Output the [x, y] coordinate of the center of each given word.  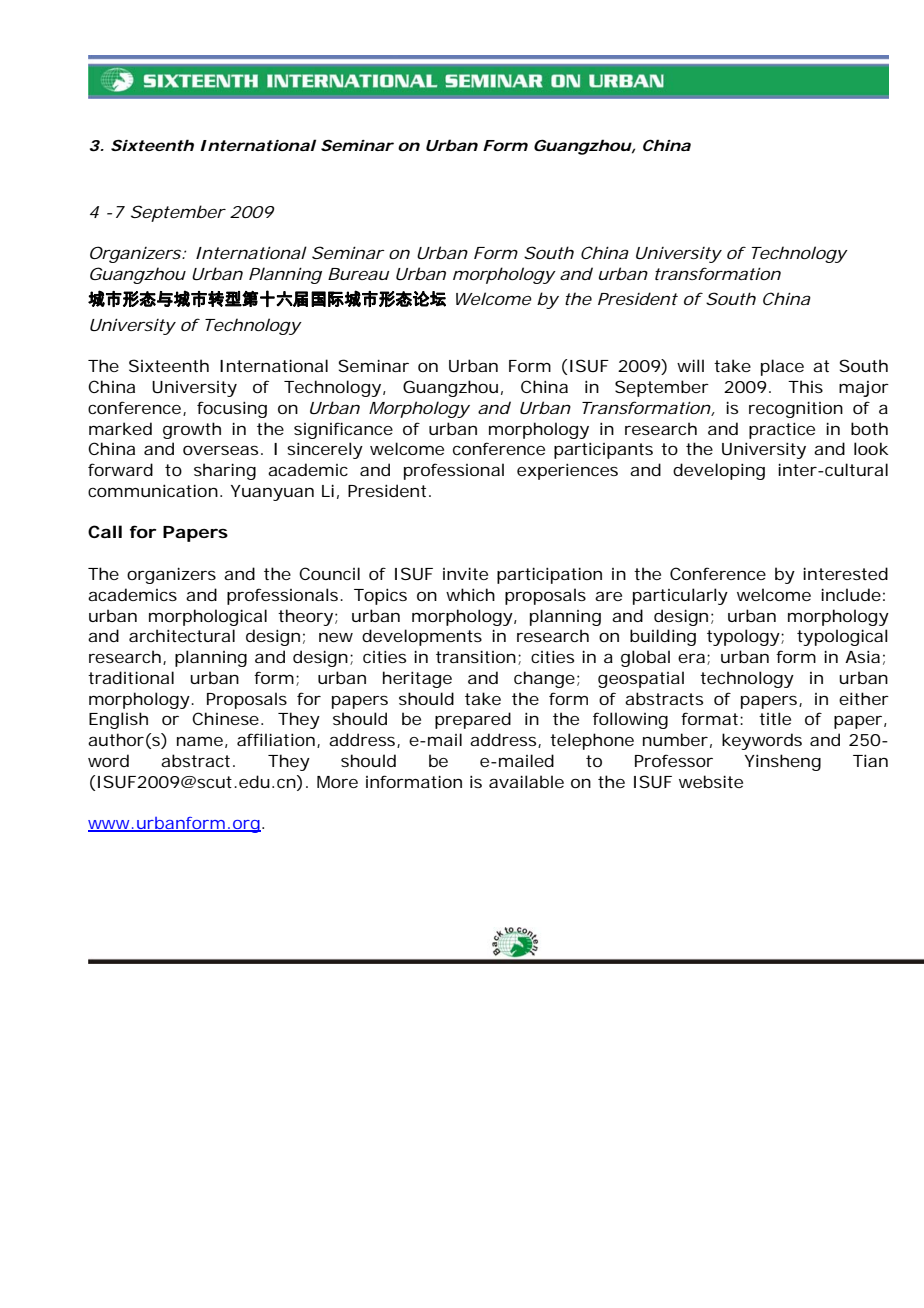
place [782, 367]
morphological [208, 617]
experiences [567, 471]
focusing [232, 409]
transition [476, 656]
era [693, 659]
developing [719, 471]
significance [343, 430]
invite [465, 573]
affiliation [276, 739]
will [690, 365]
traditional [131, 677]
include [851, 594]
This [805, 386]
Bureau [358, 274]
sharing [225, 471]
